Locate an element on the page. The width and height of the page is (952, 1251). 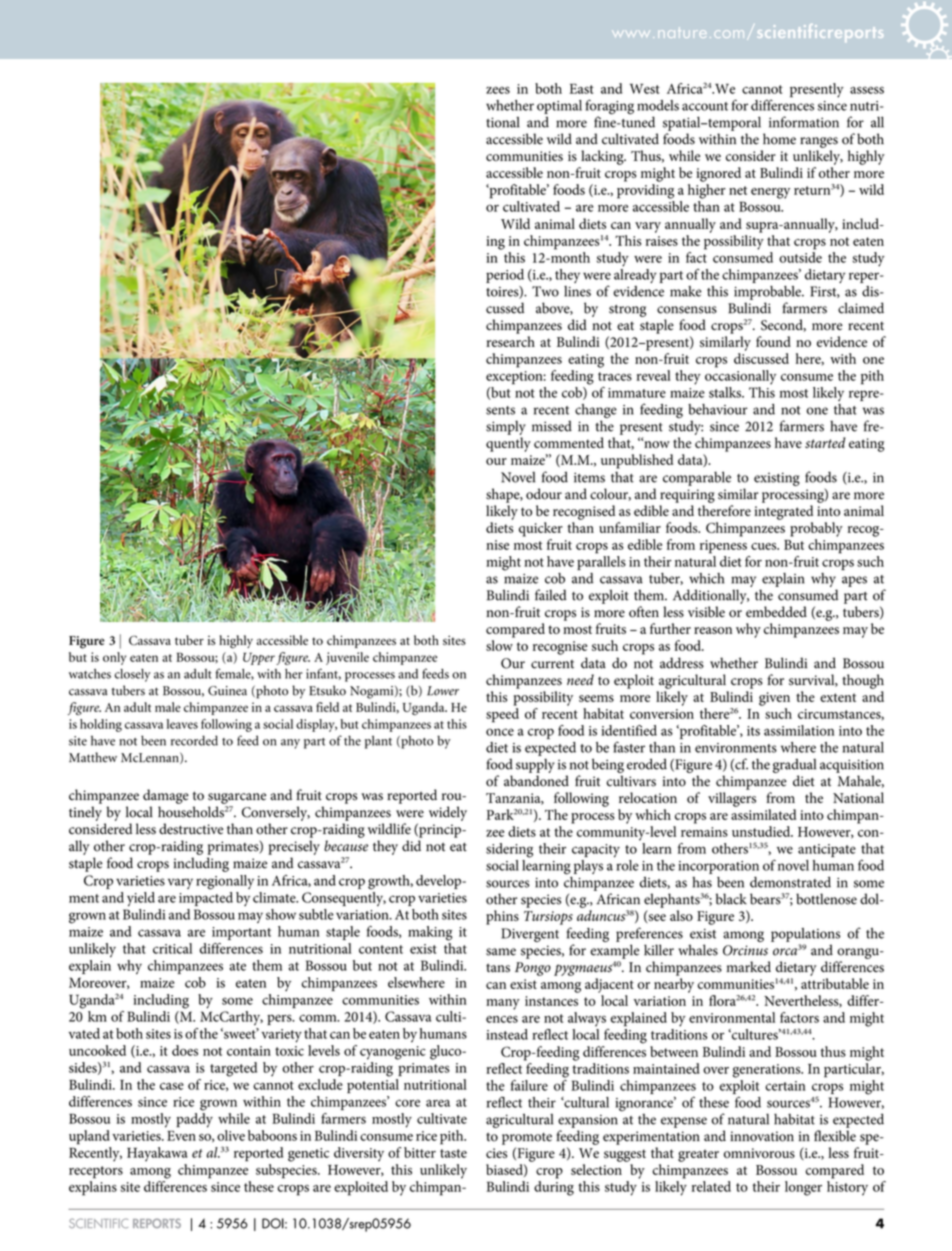
omnivorous is located at coordinates (759, 1153).
